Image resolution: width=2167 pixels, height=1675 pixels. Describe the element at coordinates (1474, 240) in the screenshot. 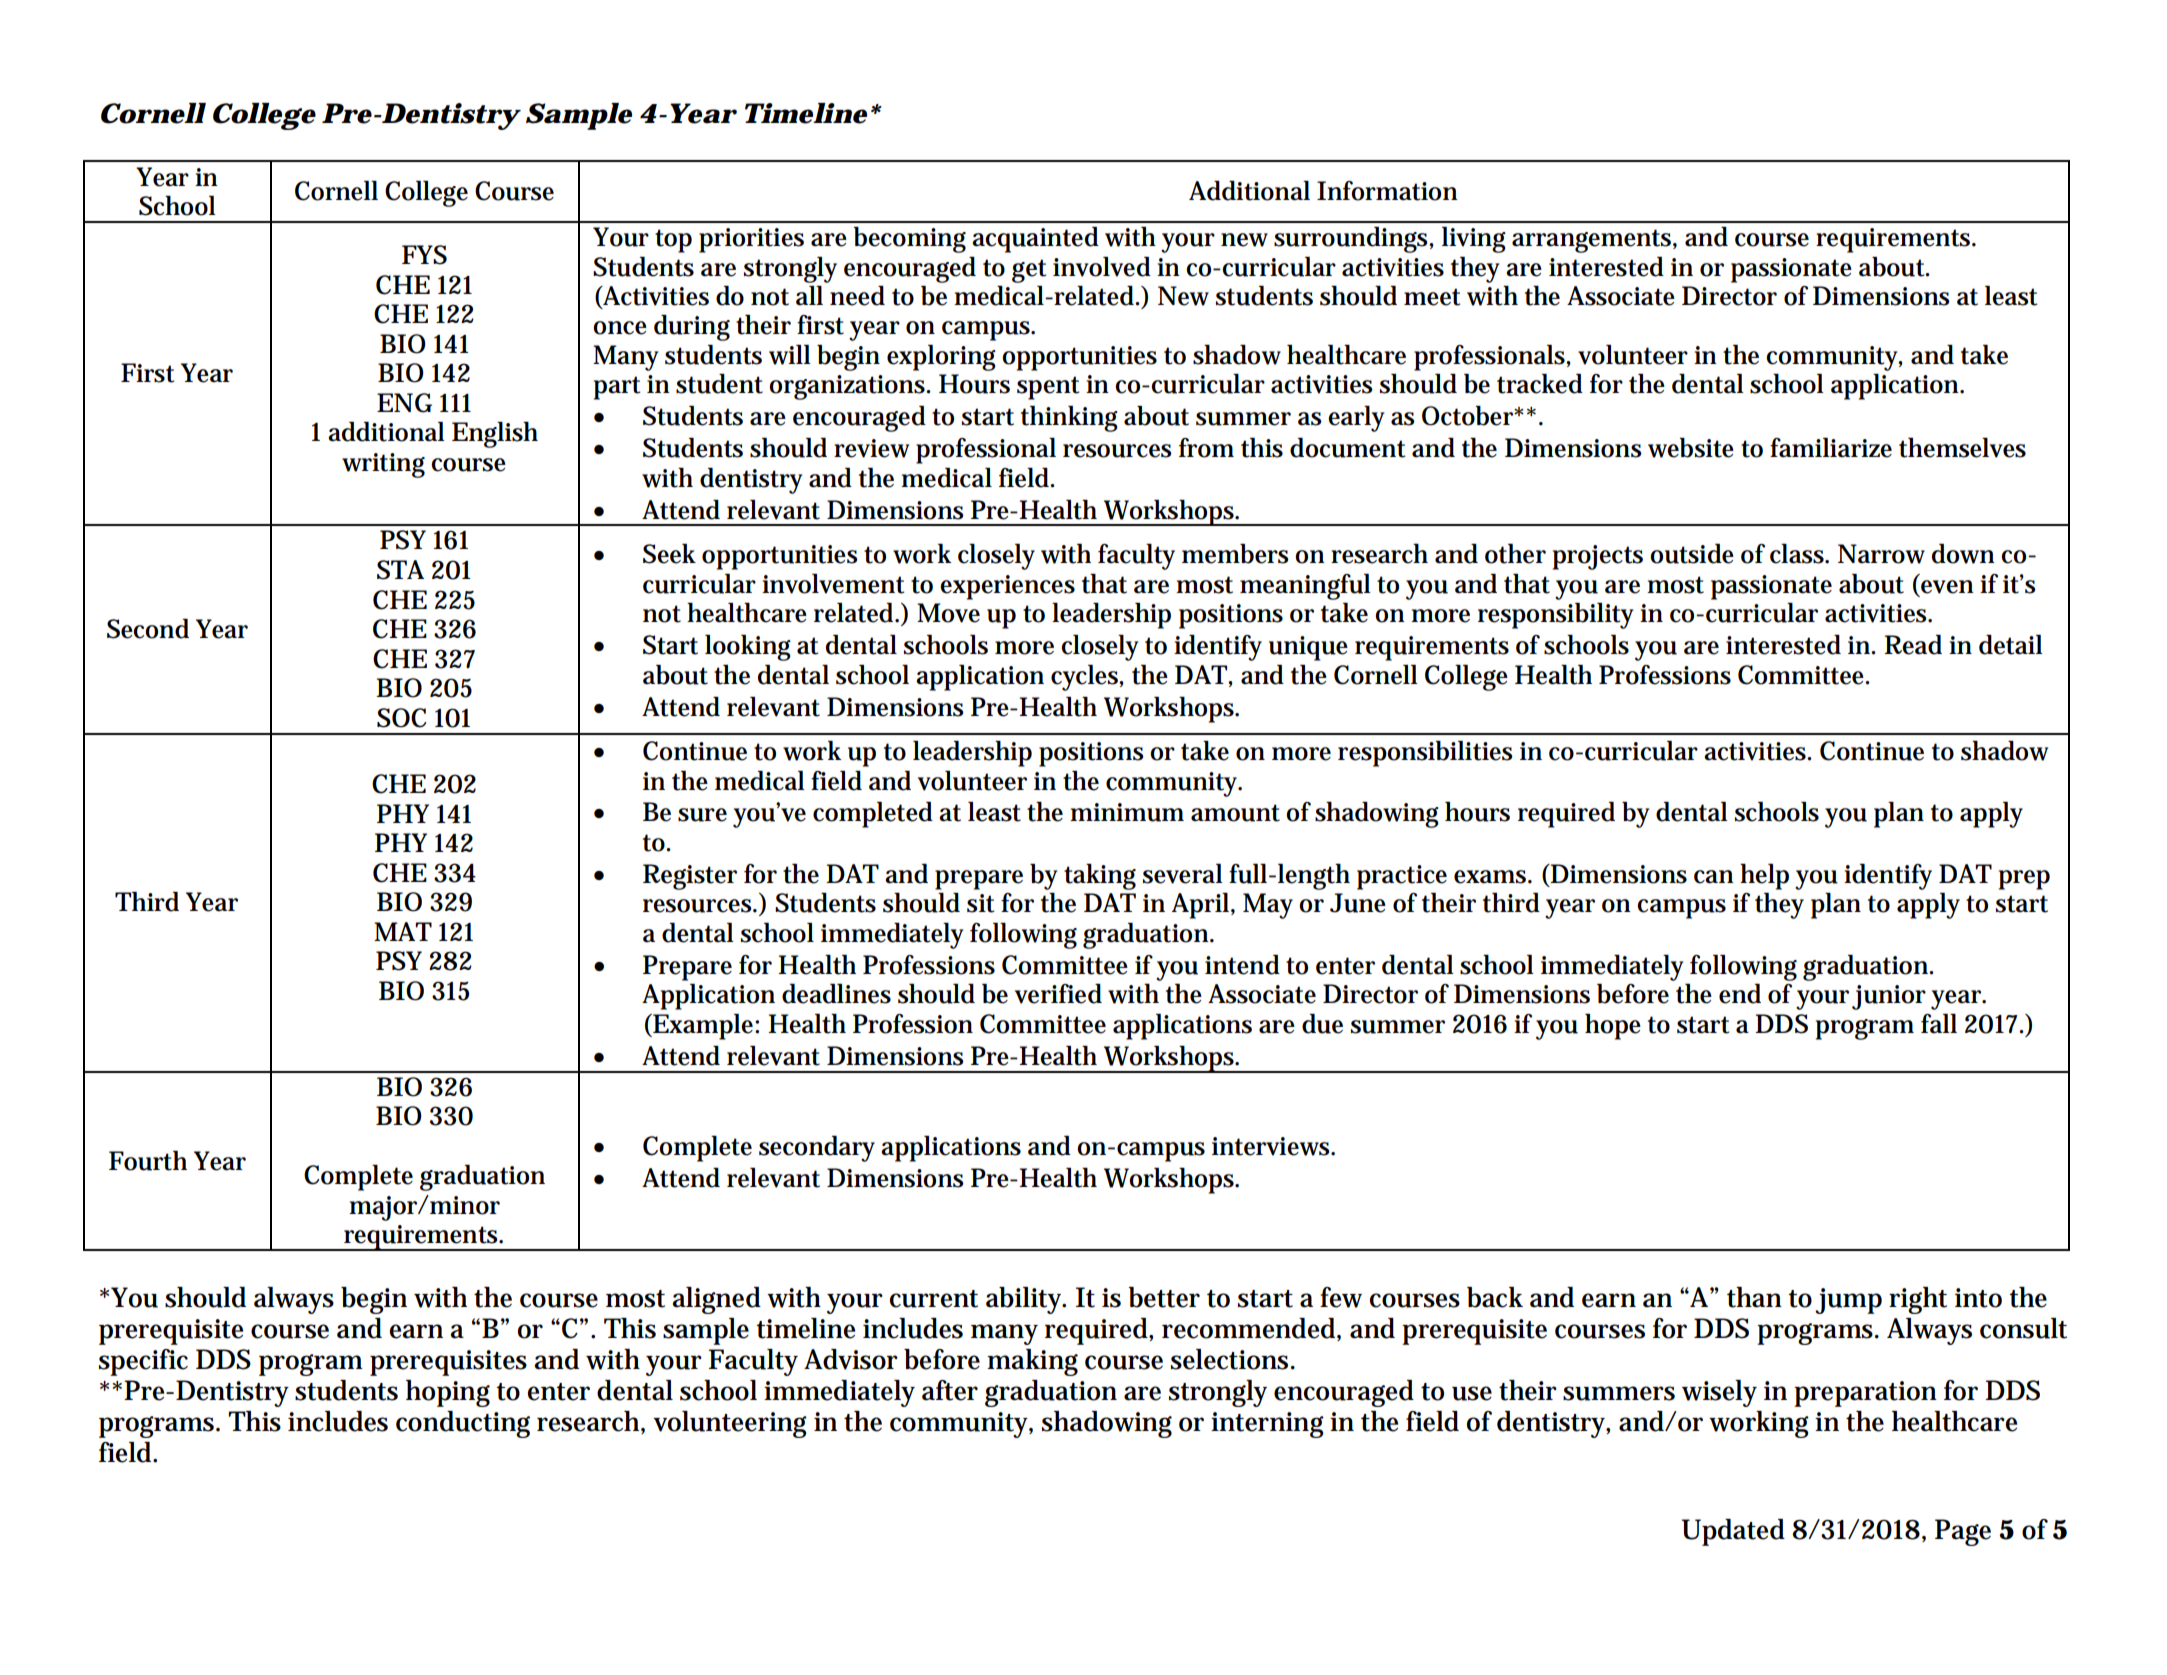

I see `living` at that location.
